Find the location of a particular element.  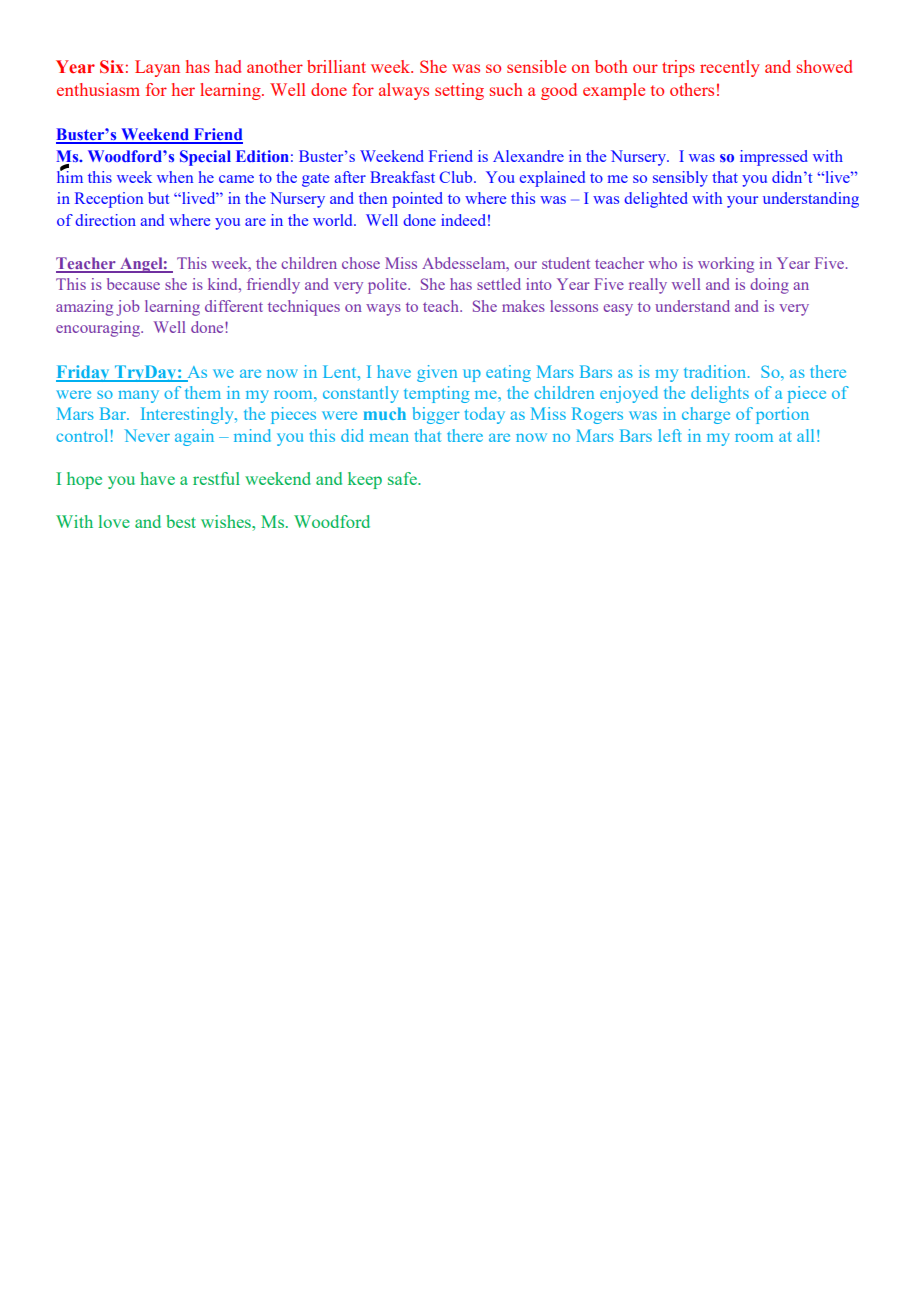

doing is located at coordinates (769, 286).
